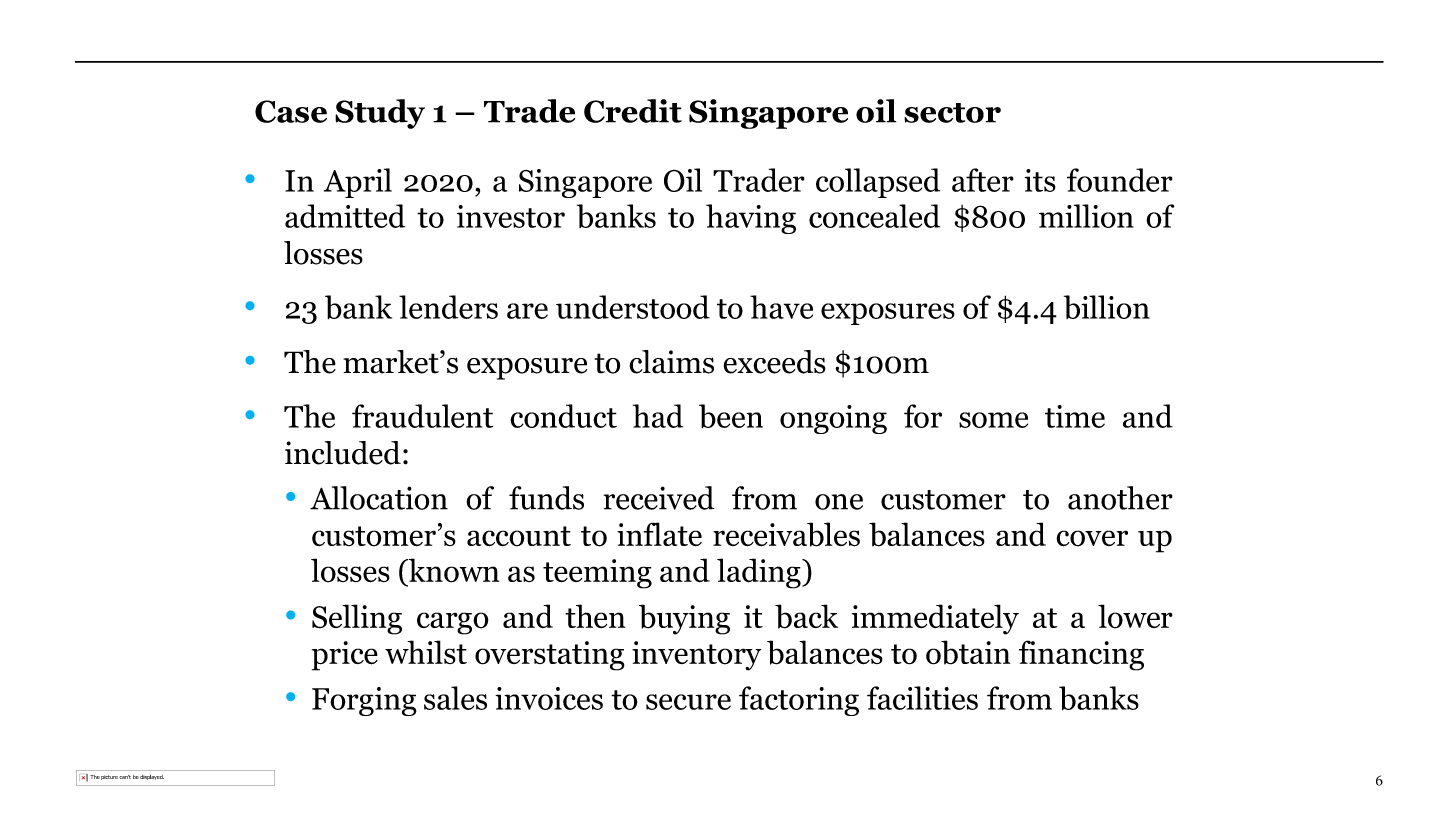 This image has height=818, width=1456. What do you see at coordinates (671, 362) in the image?
I see `claims` at bounding box center [671, 362].
